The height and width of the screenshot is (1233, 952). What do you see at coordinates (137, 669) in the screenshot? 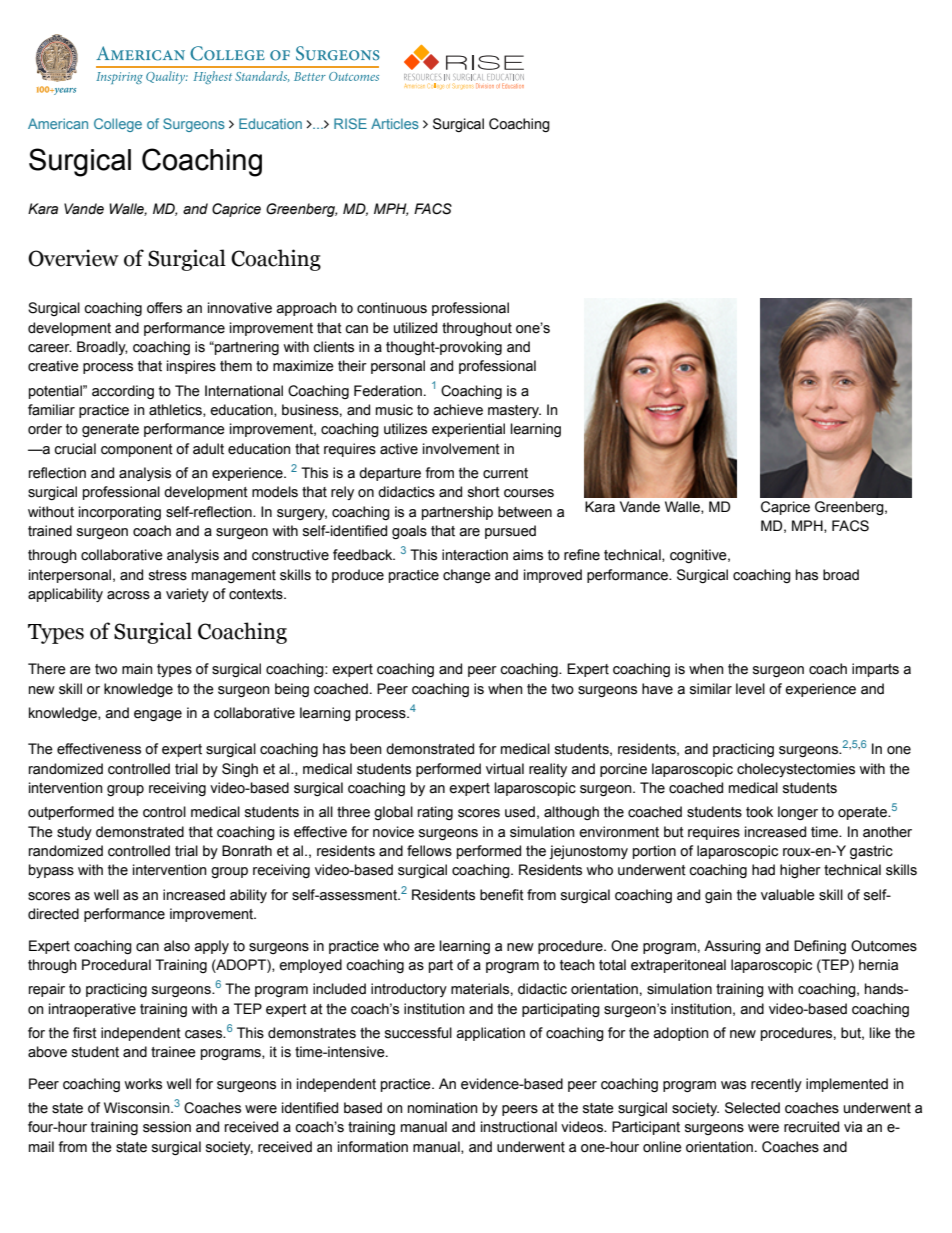
I see `main` at bounding box center [137, 669].
